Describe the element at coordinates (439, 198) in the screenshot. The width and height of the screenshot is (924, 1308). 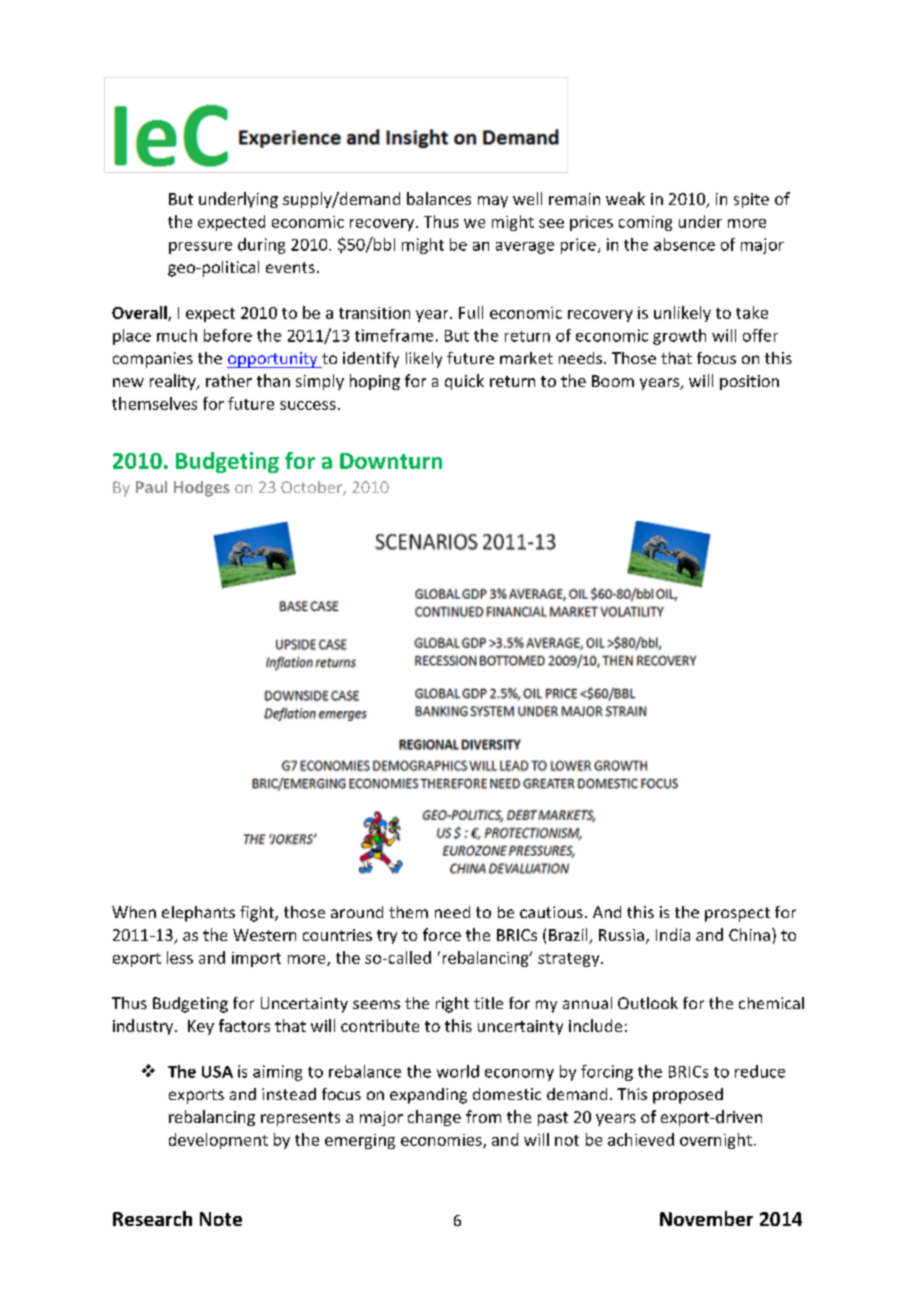
I see `balances` at that location.
